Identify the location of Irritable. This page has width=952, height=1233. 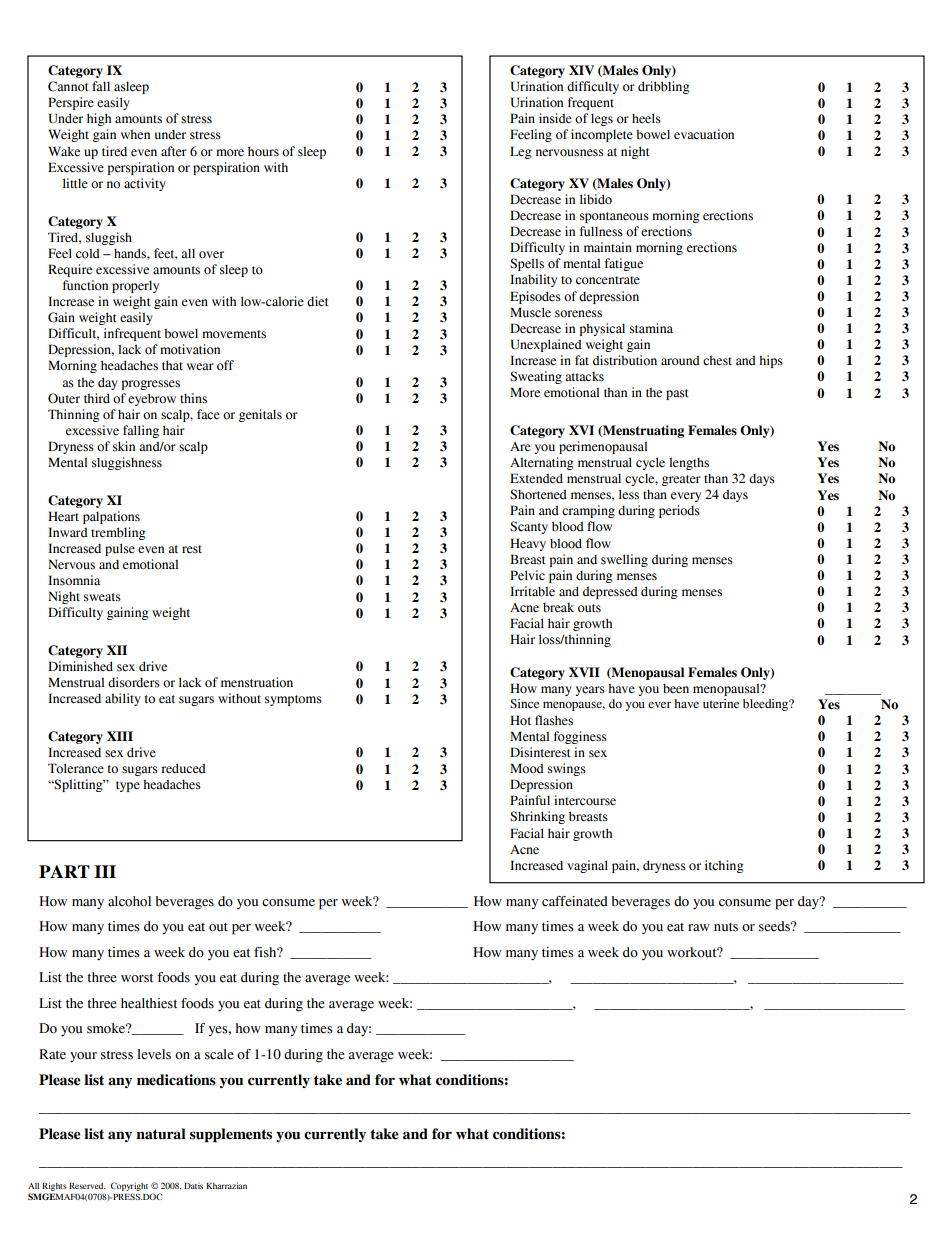
(532, 591).
